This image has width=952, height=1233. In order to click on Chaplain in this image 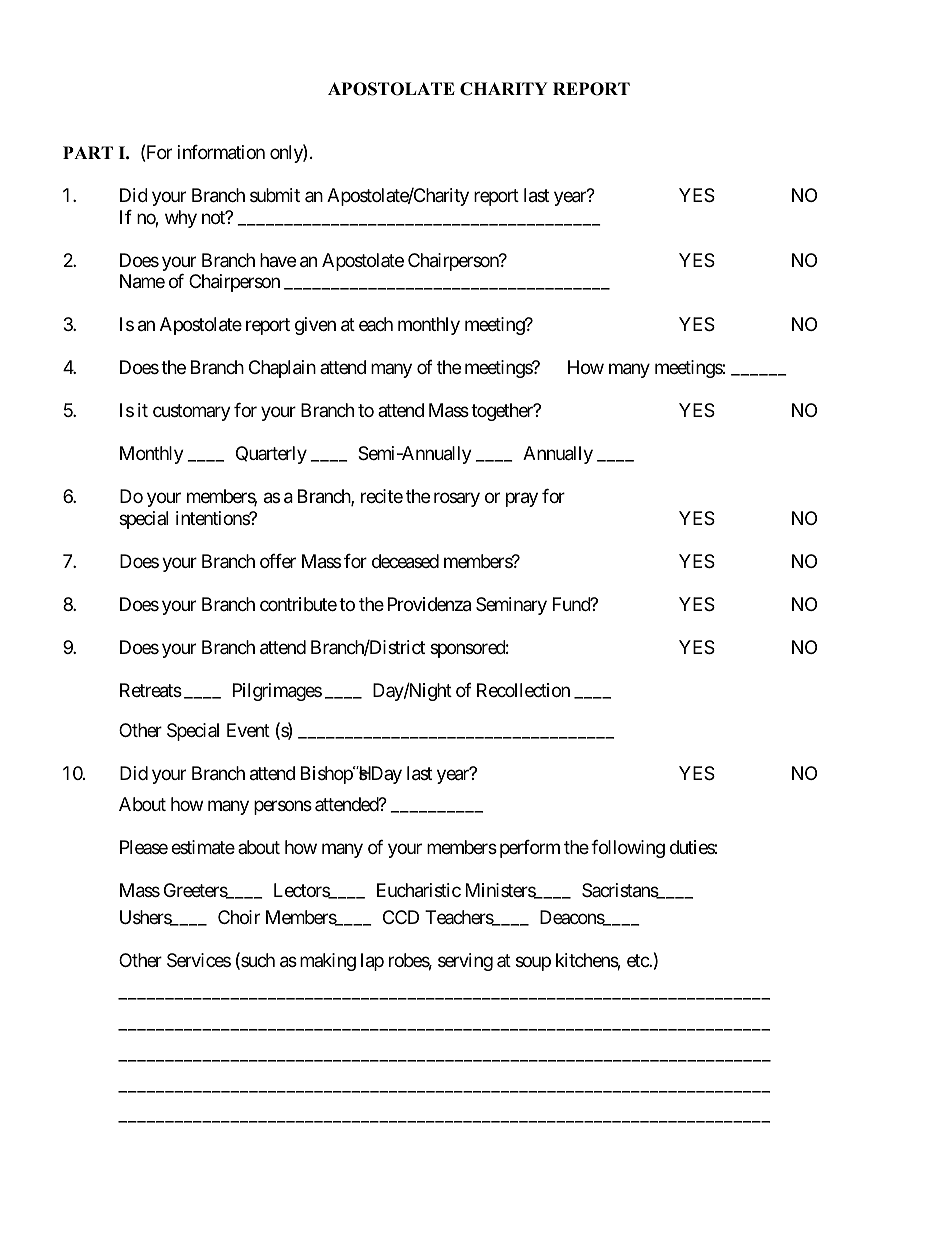, I will do `click(282, 369)`.
